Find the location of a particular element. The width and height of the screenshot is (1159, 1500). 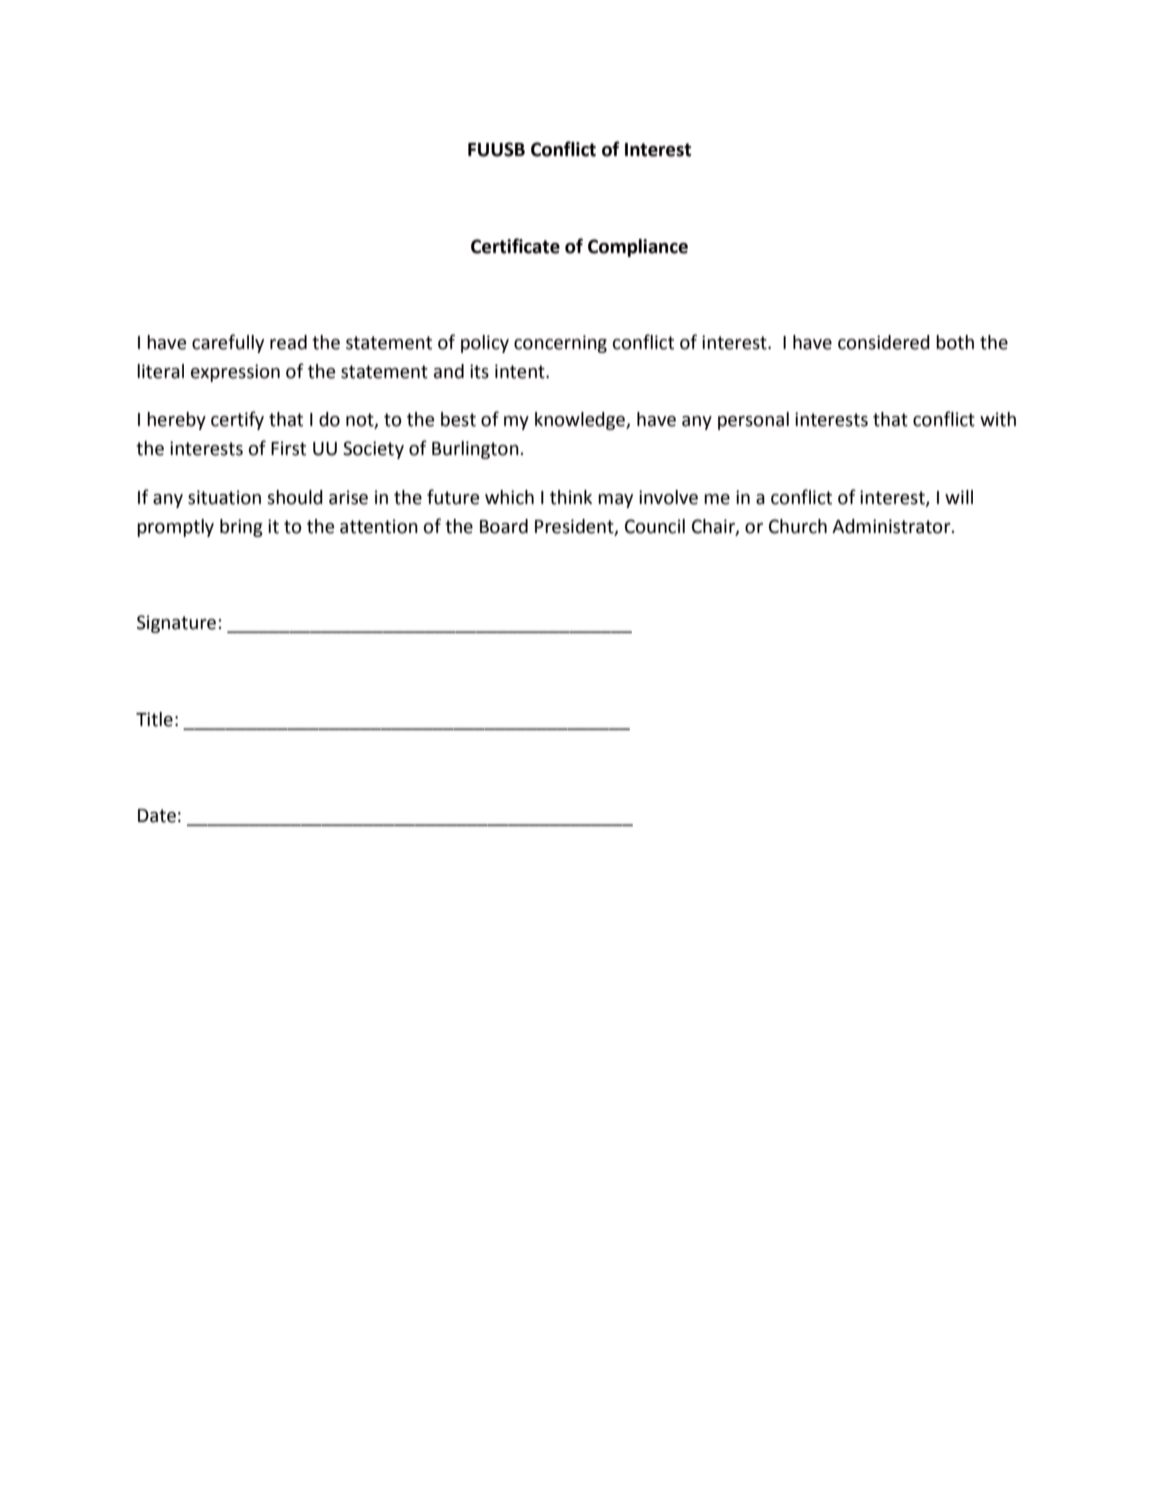

Council is located at coordinates (655, 526).
